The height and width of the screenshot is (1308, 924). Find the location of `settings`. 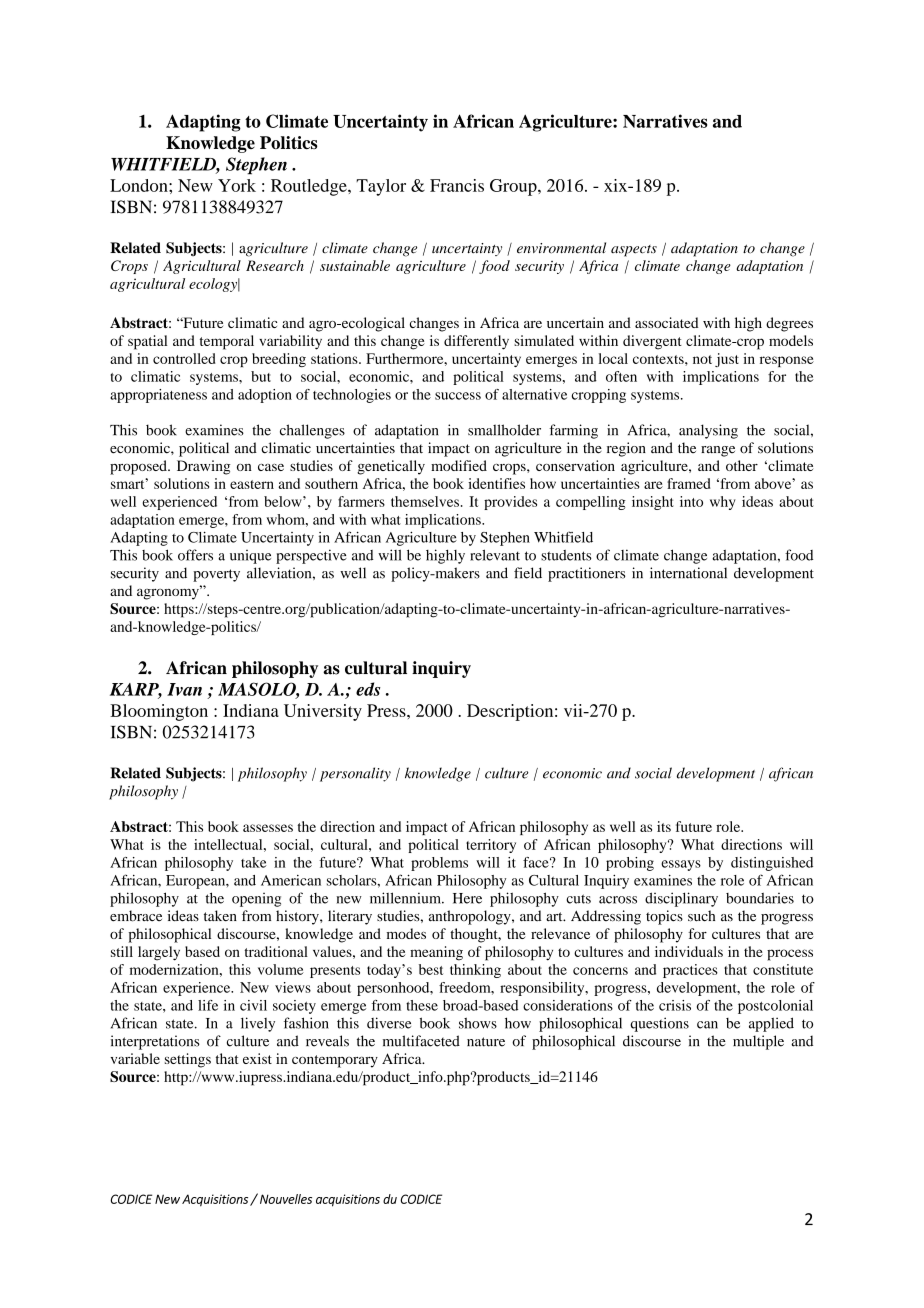

settings is located at coordinates (188, 1060).
